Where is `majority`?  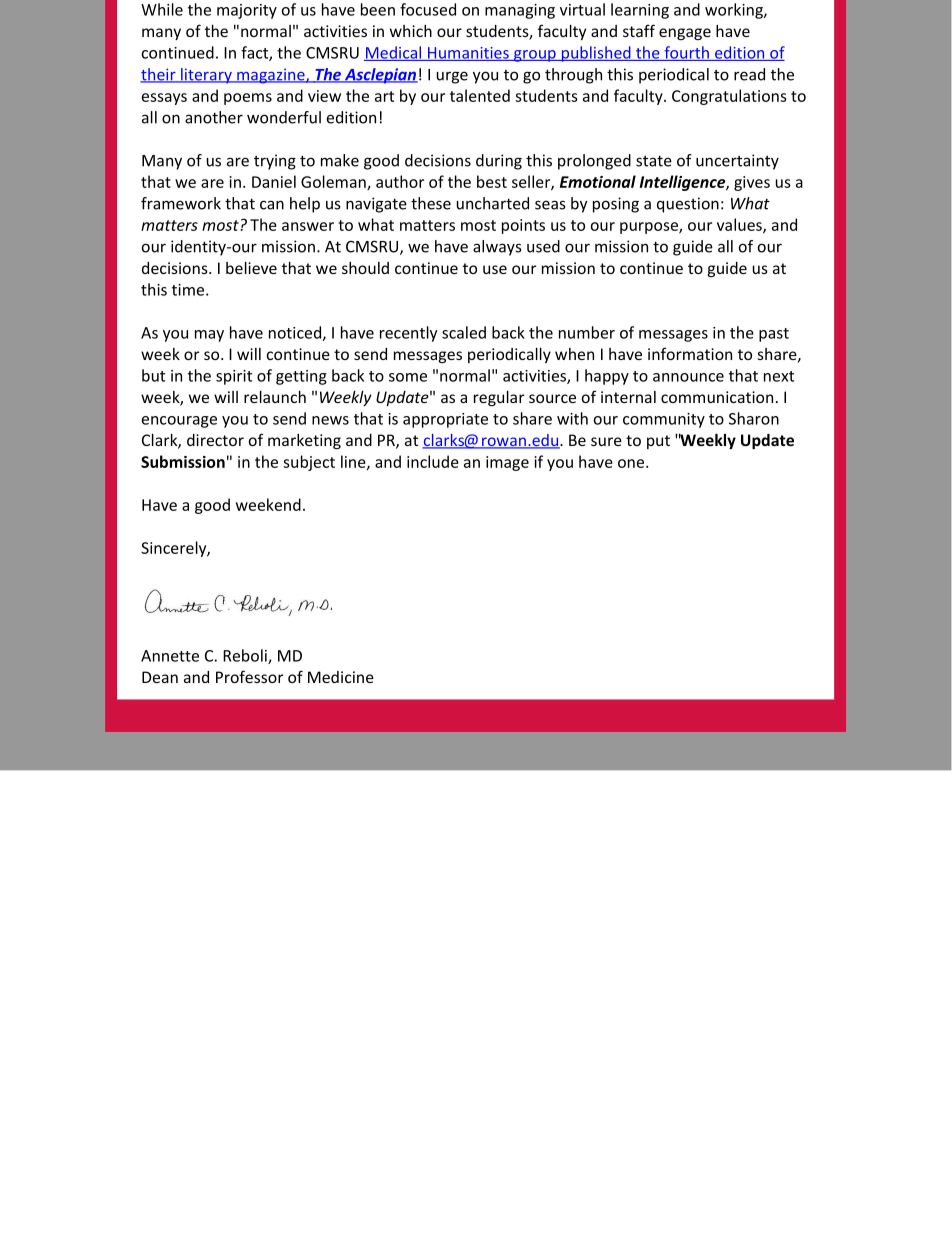
majority is located at coordinates (247, 11).
